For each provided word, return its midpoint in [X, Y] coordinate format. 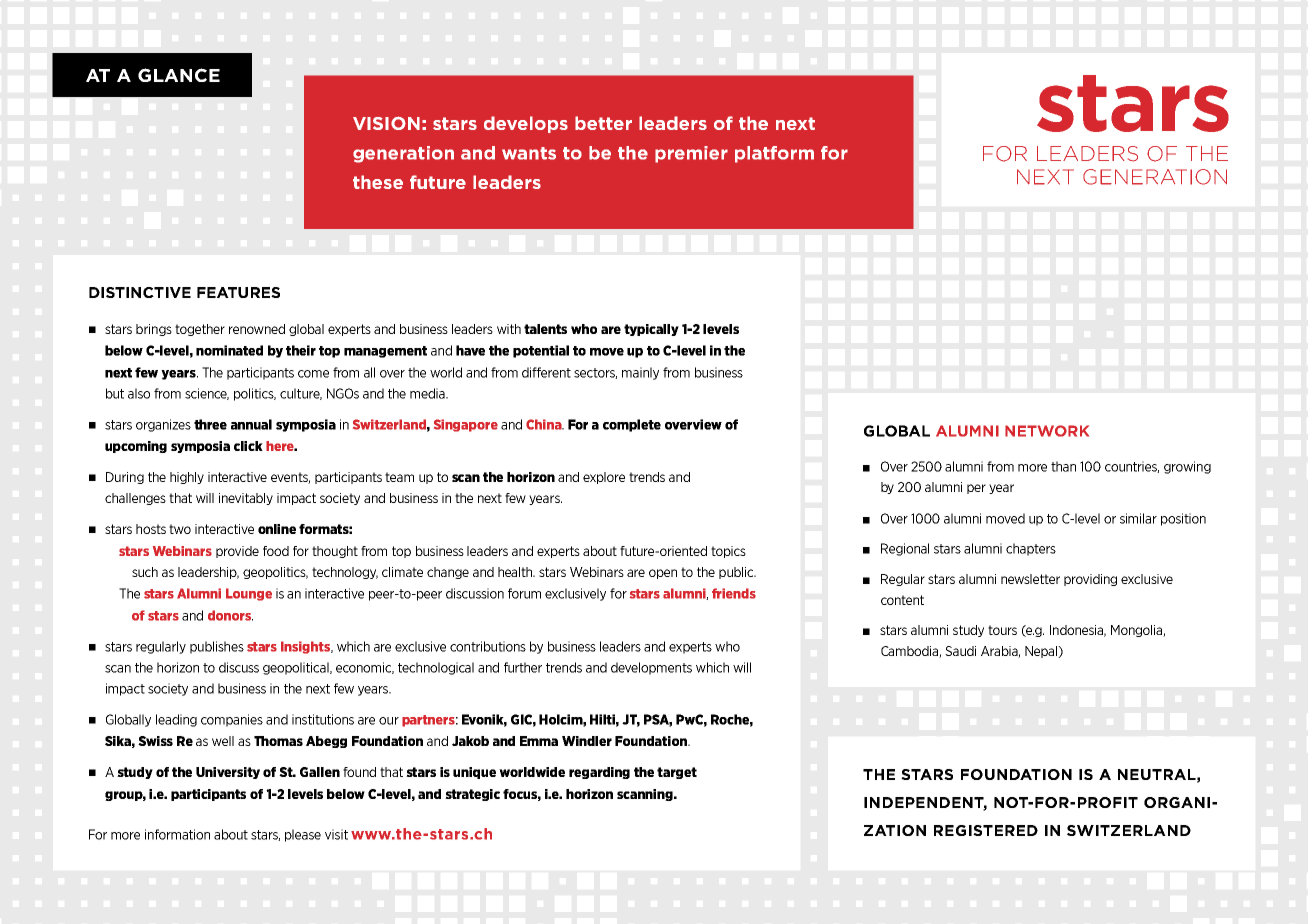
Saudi [960, 651]
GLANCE [179, 75]
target [677, 773]
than [1063, 466]
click [248, 446]
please [303, 835]
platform [774, 154]
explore [604, 478]
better [603, 123]
